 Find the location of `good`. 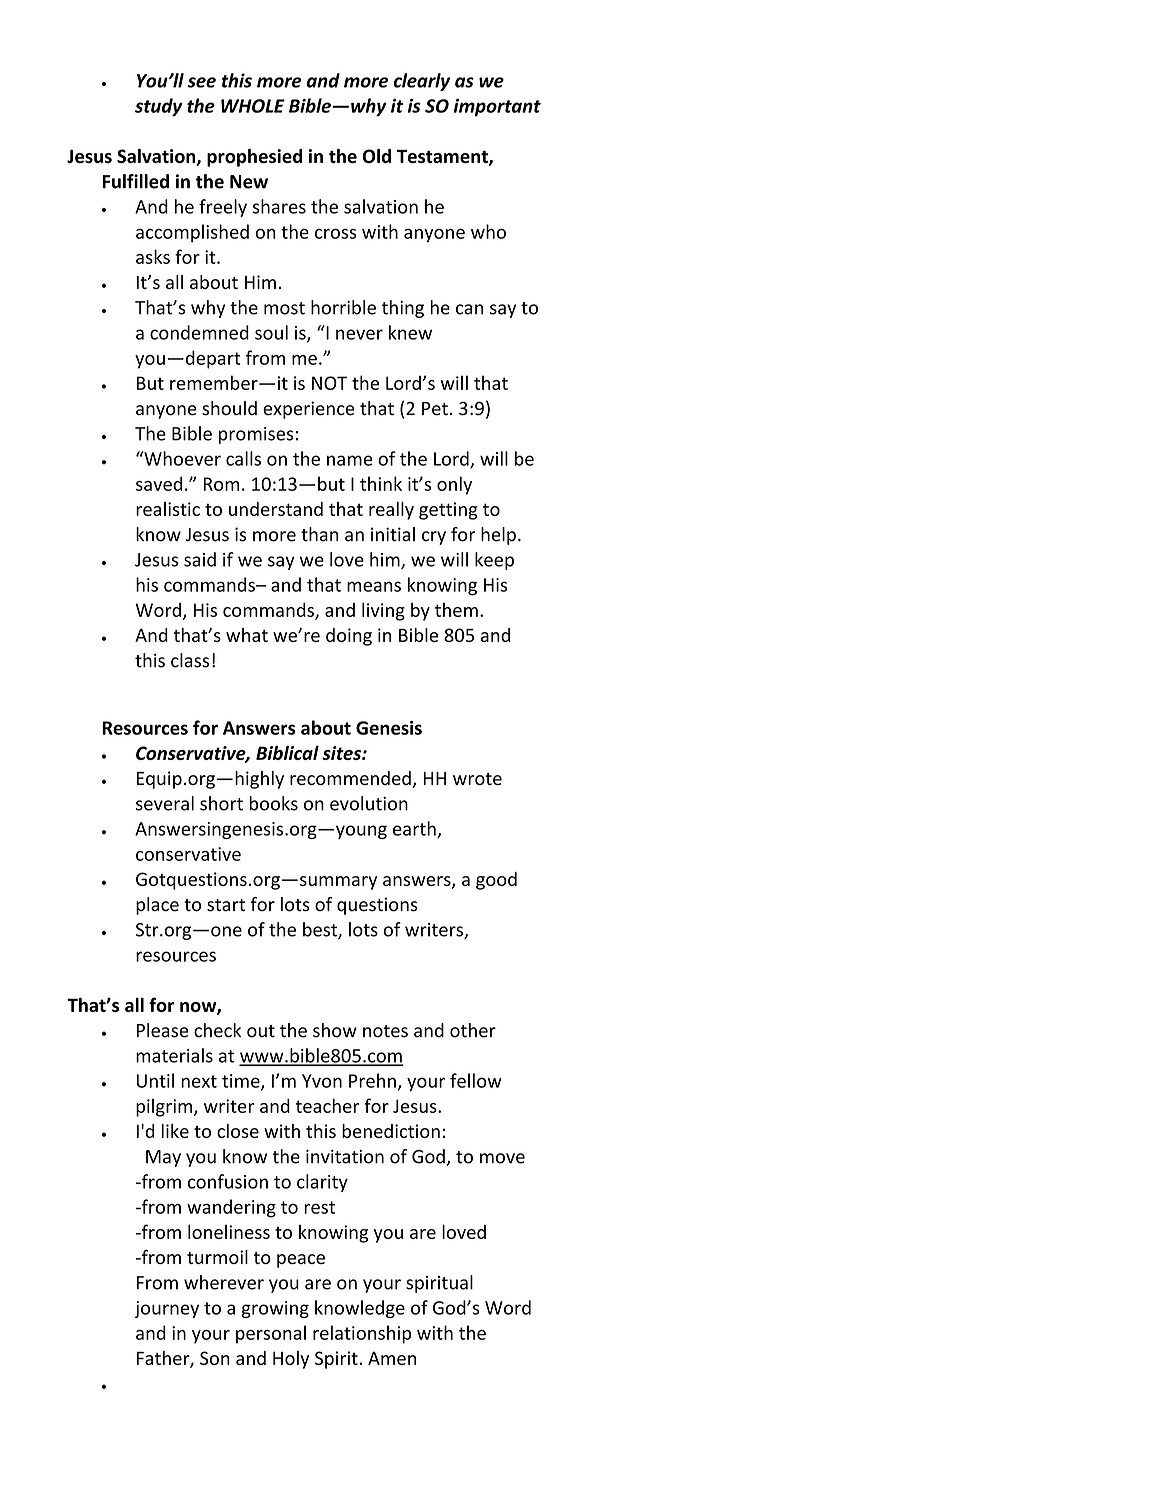

good is located at coordinates (496, 881).
